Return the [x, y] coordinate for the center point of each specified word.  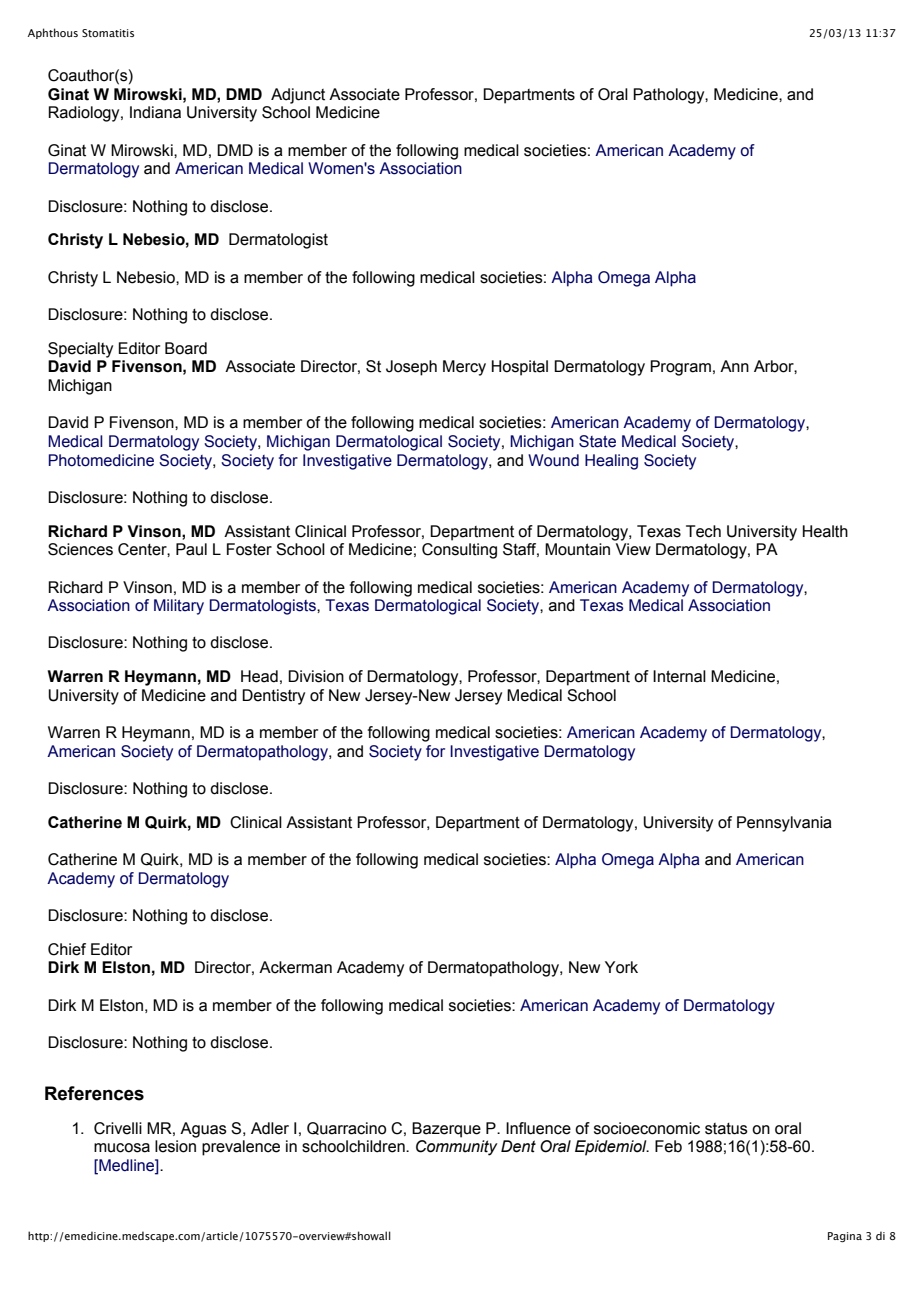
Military [179, 607]
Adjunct [298, 96]
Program [680, 368]
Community [457, 1148]
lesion [175, 1146]
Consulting [459, 551]
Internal [679, 676]
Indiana [155, 112]
